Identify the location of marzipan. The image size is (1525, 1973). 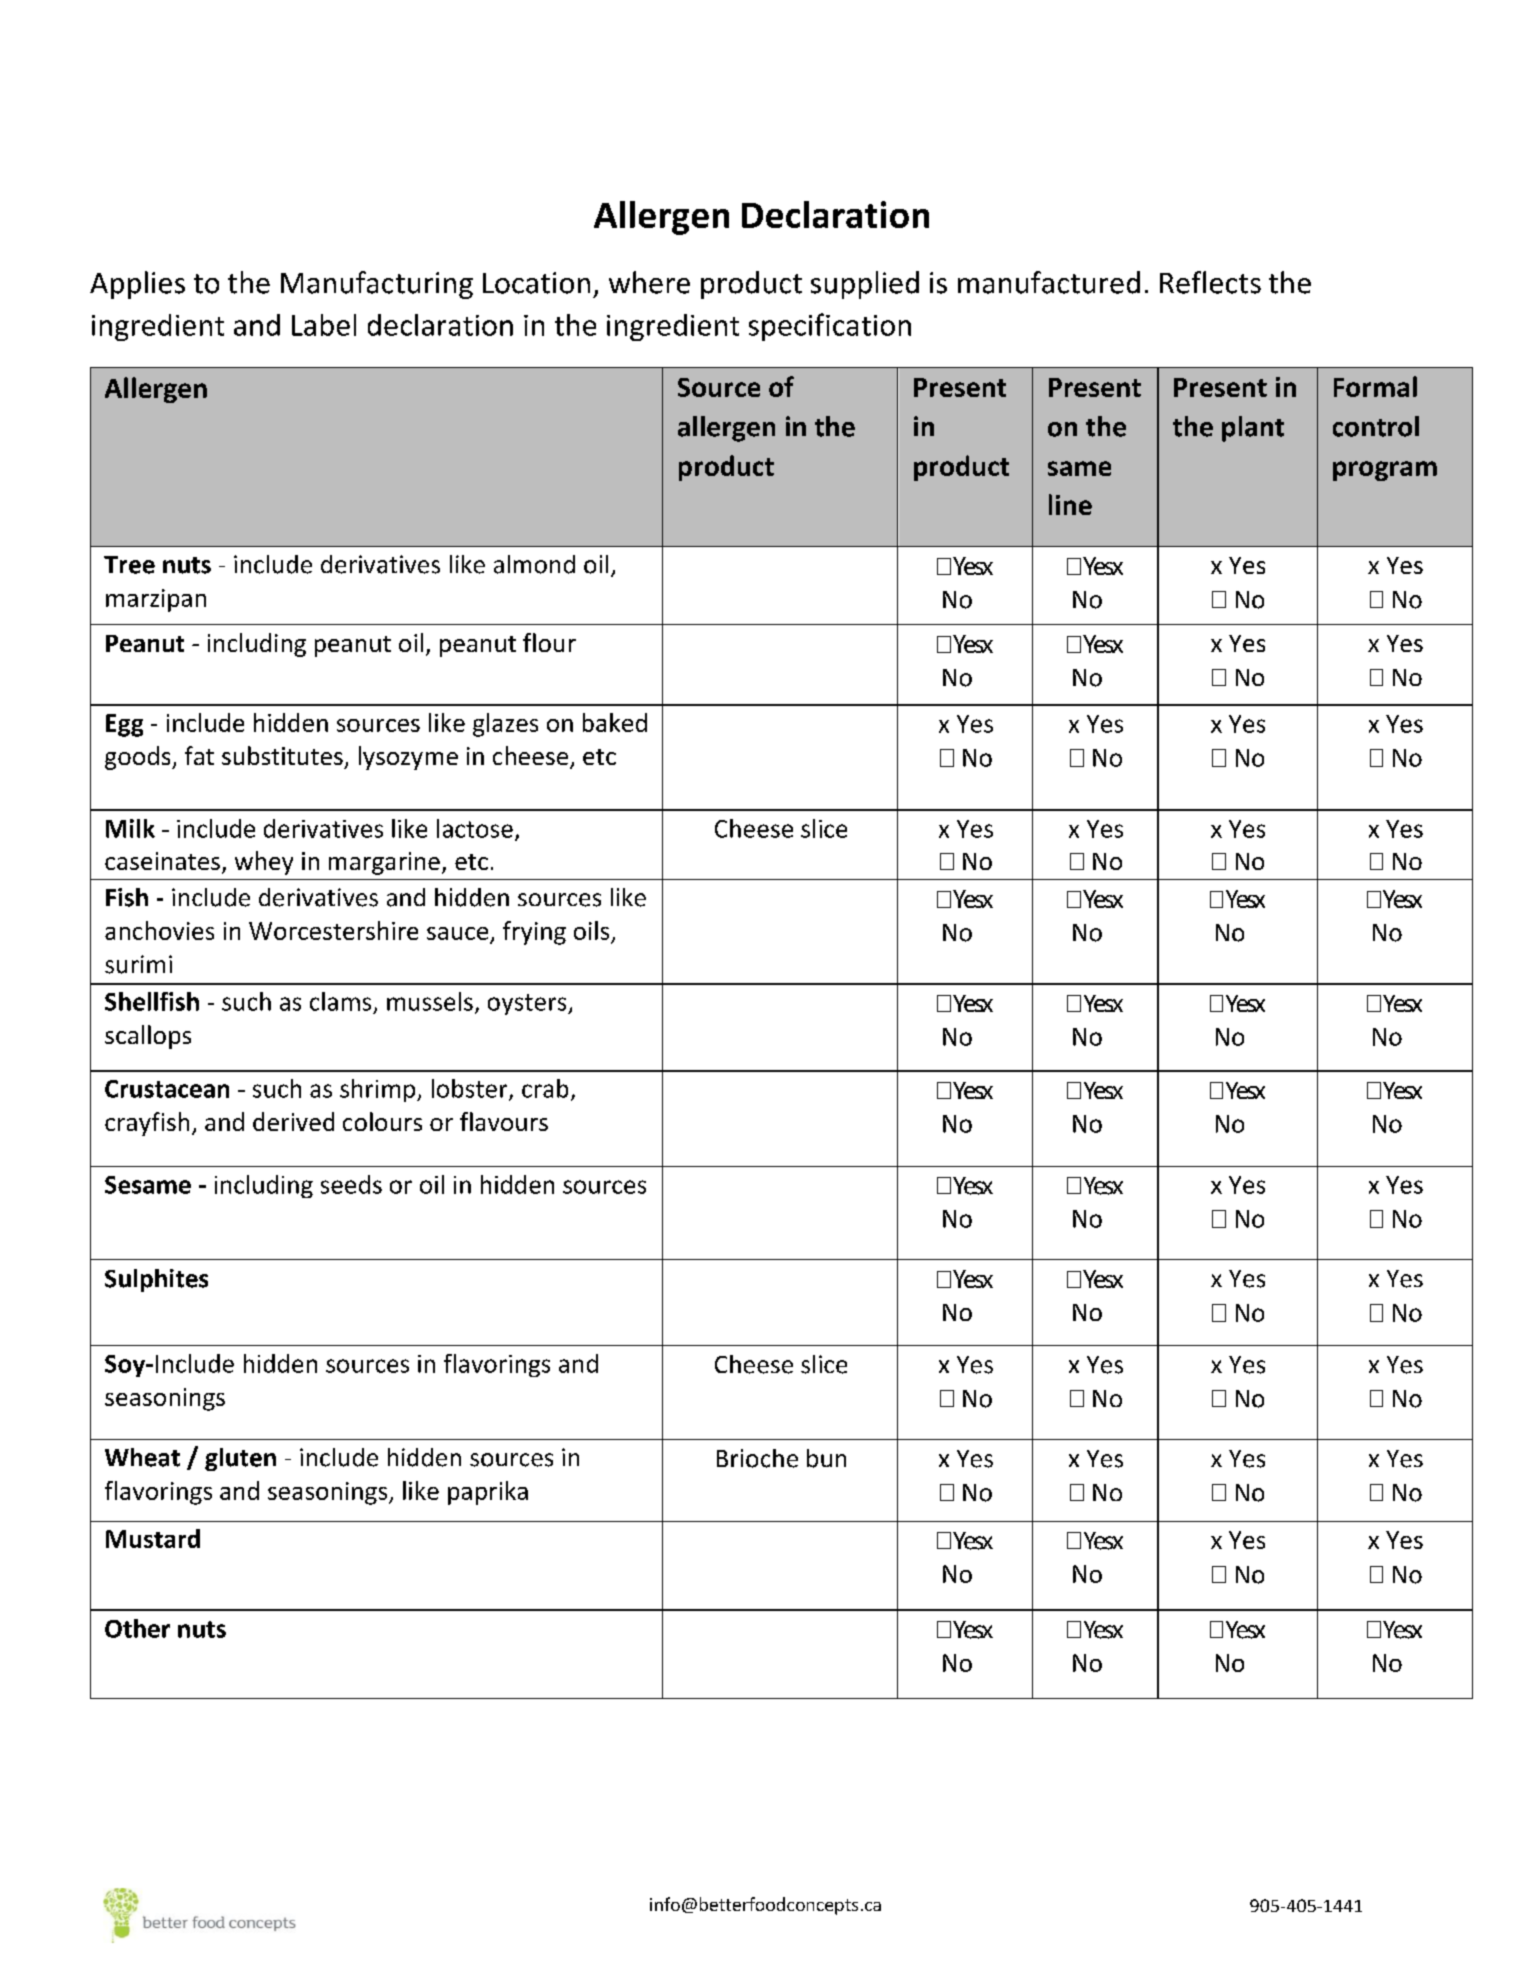
(156, 600).
